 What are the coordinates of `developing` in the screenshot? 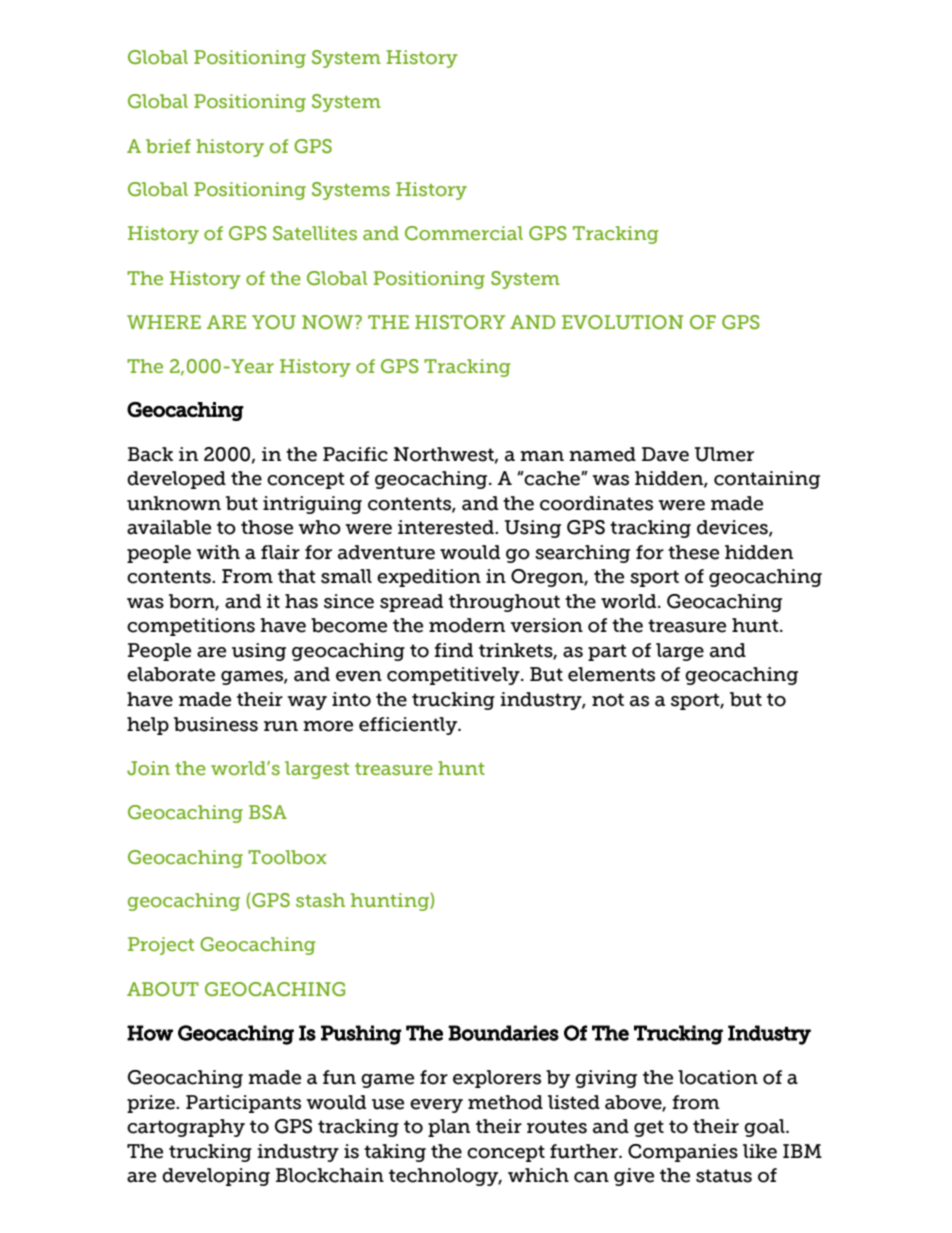 It's located at (216, 1177).
